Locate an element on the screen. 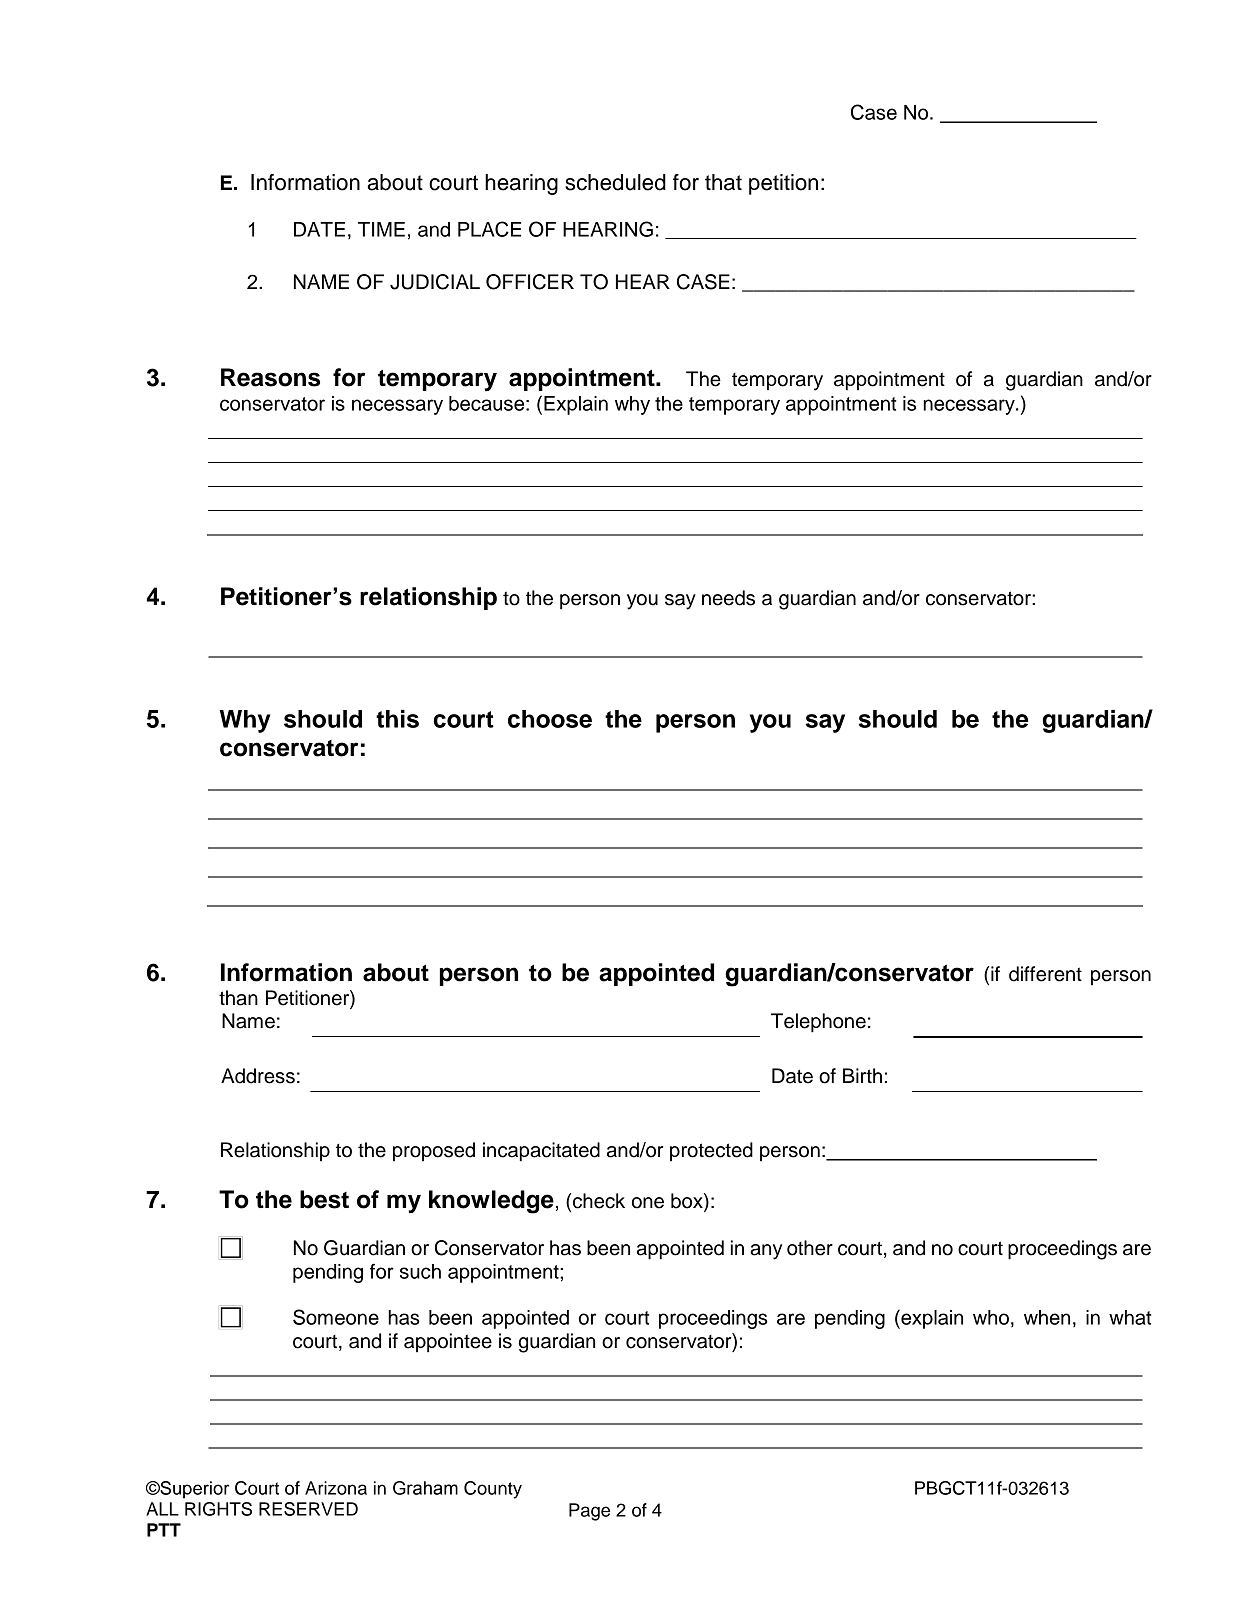 Image resolution: width=1243 pixels, height=1608 pixels. needs is located at coordinates (728, 598).
